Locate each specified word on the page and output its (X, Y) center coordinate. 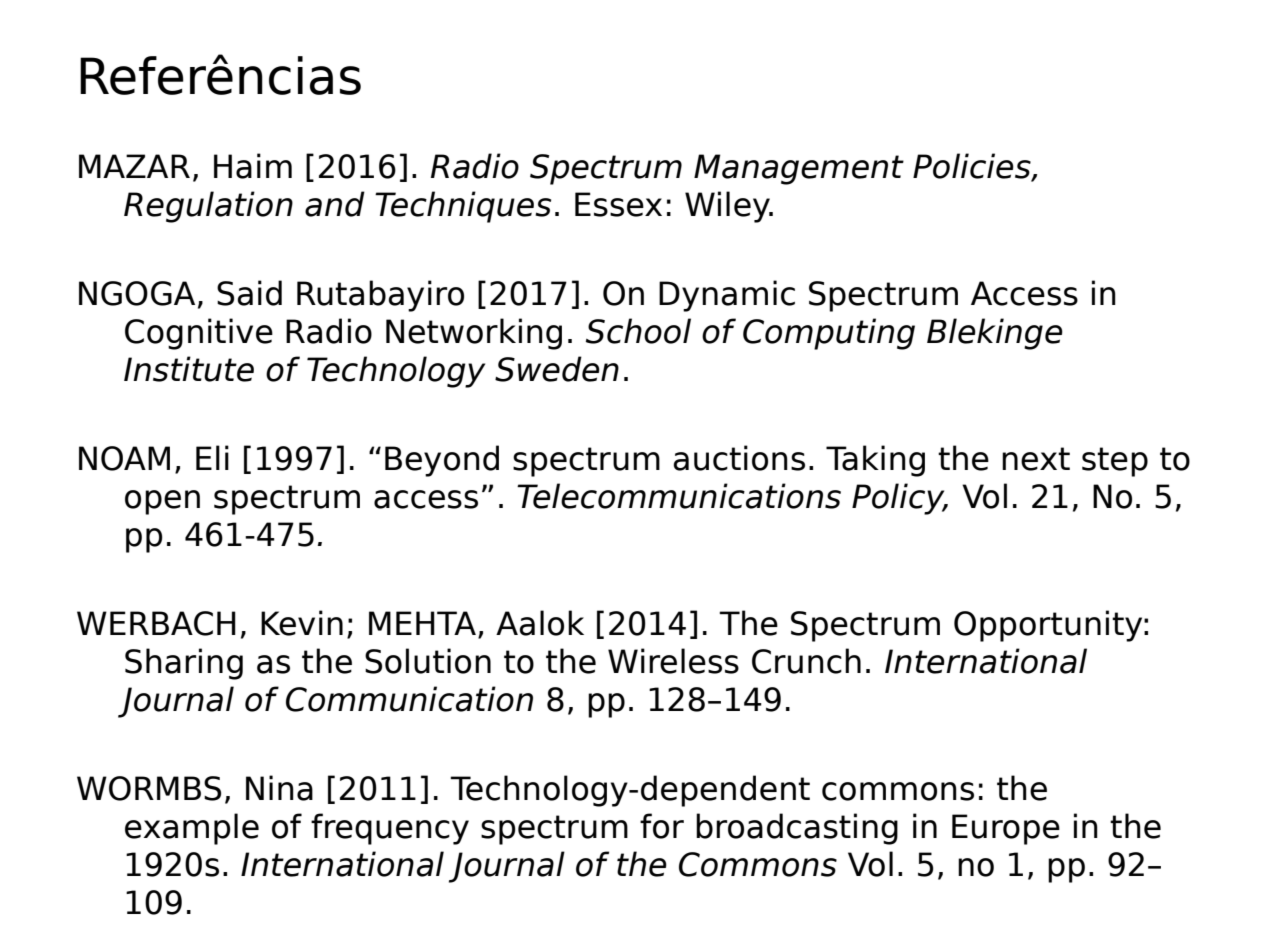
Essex (618, 204)
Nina (279, 788)
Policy (899, 499)
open (162, 502)
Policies (973, 167)
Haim (253, 166)
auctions (739, 458)
